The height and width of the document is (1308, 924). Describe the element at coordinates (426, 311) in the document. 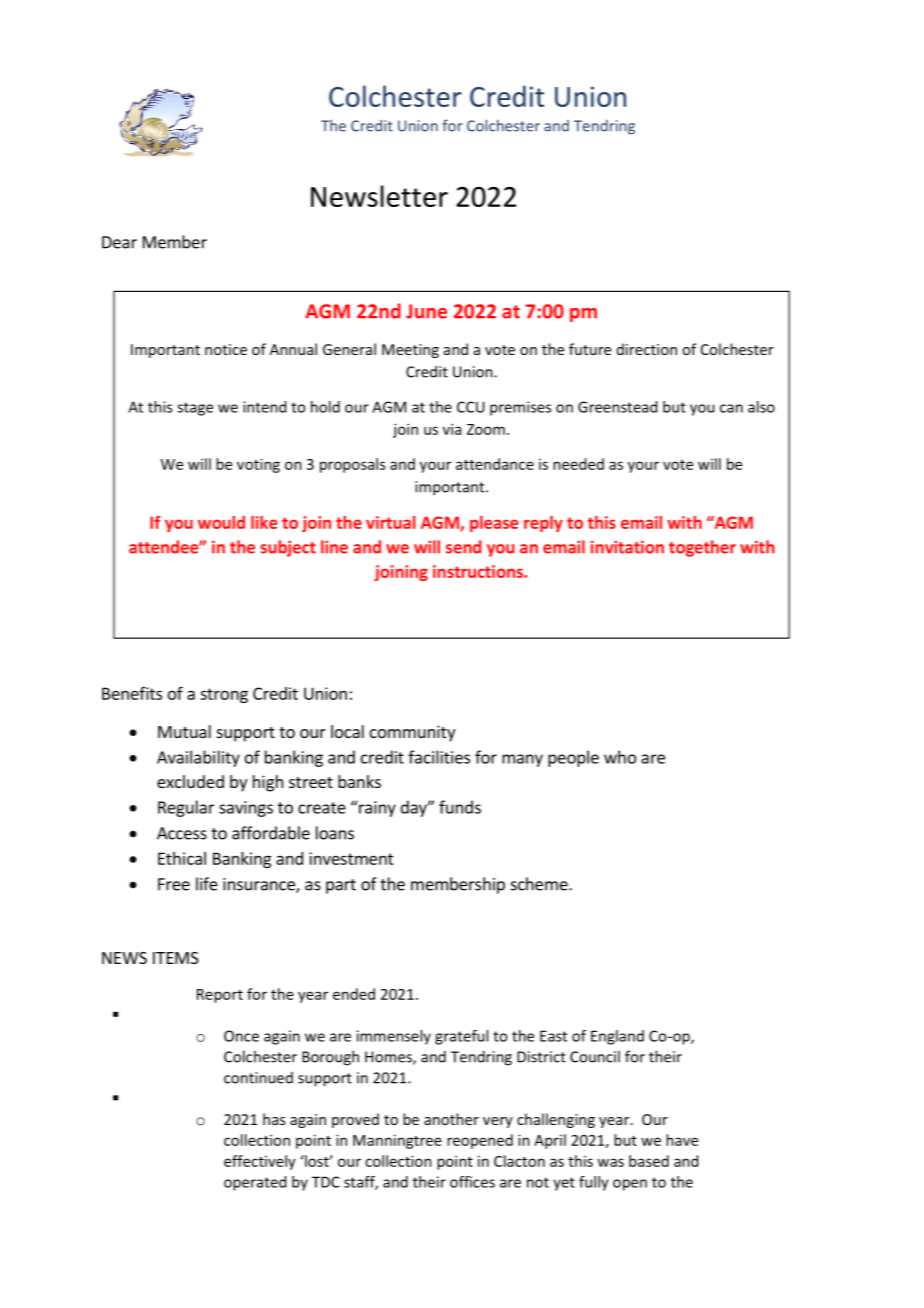

I see `June` at that location.
